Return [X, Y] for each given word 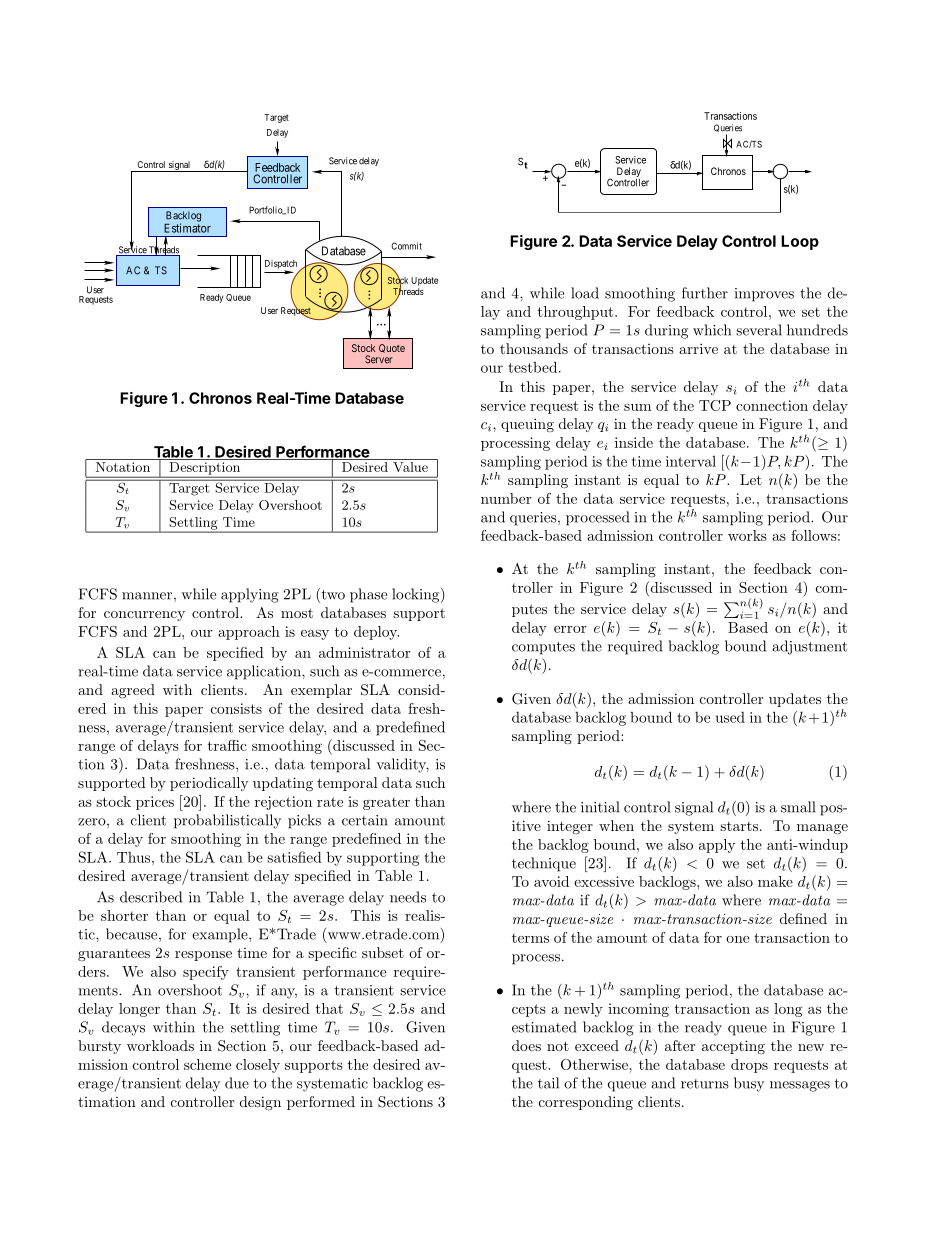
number [506, 498]
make [775, 881]
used [730, 717]
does [526, 1045]
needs [408, 897]
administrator [365, 652]
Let [751, 479]
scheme [207, 1064]
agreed [133, 691]
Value [410, 467]
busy [749, 1084]
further [705, 293]
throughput [577, 313]
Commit [406, 246]
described [151, 897]
